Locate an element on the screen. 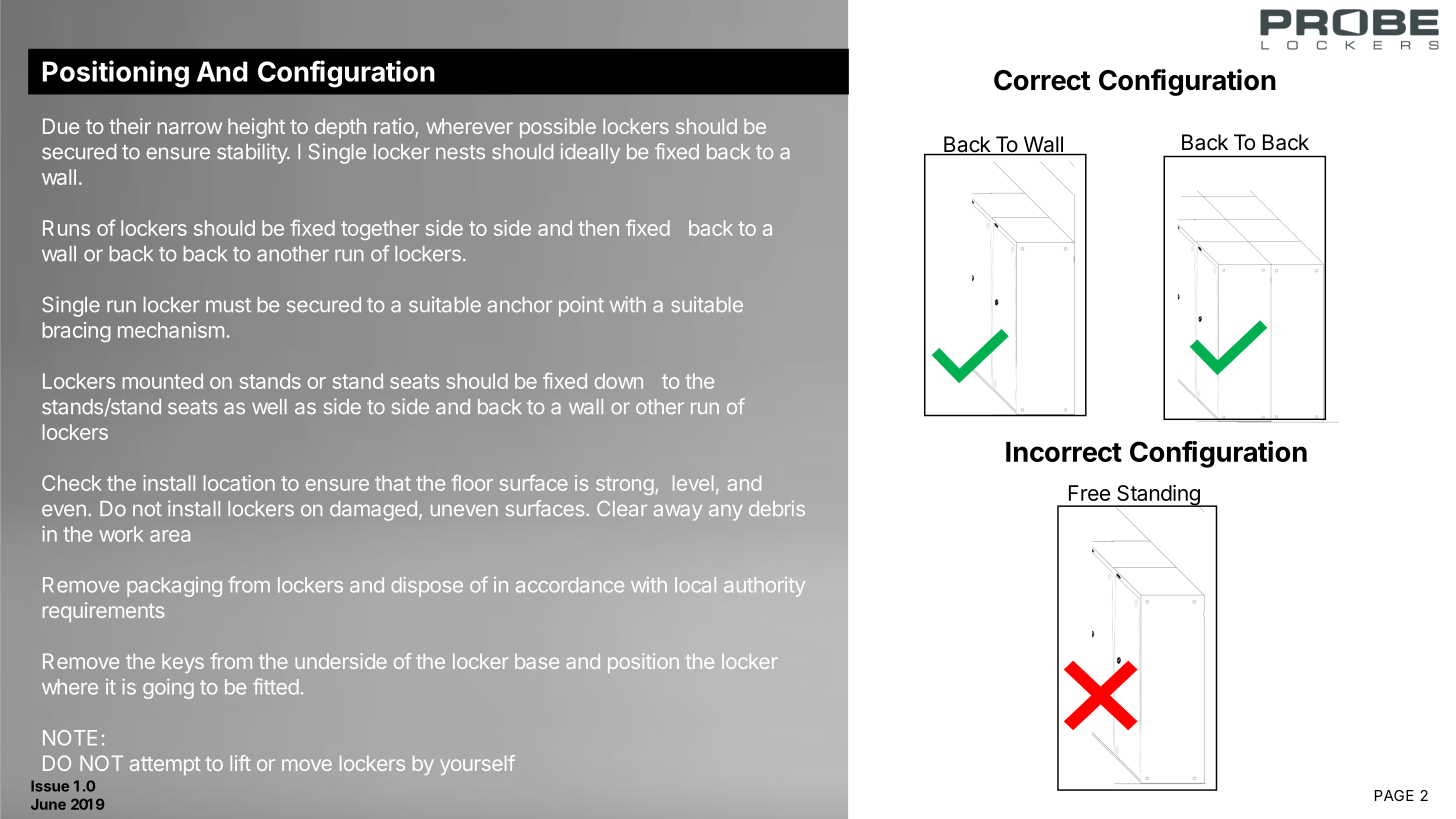 The width and height of the screenshot is (1456, 819). attempt is located at coordinates (165, 766).
